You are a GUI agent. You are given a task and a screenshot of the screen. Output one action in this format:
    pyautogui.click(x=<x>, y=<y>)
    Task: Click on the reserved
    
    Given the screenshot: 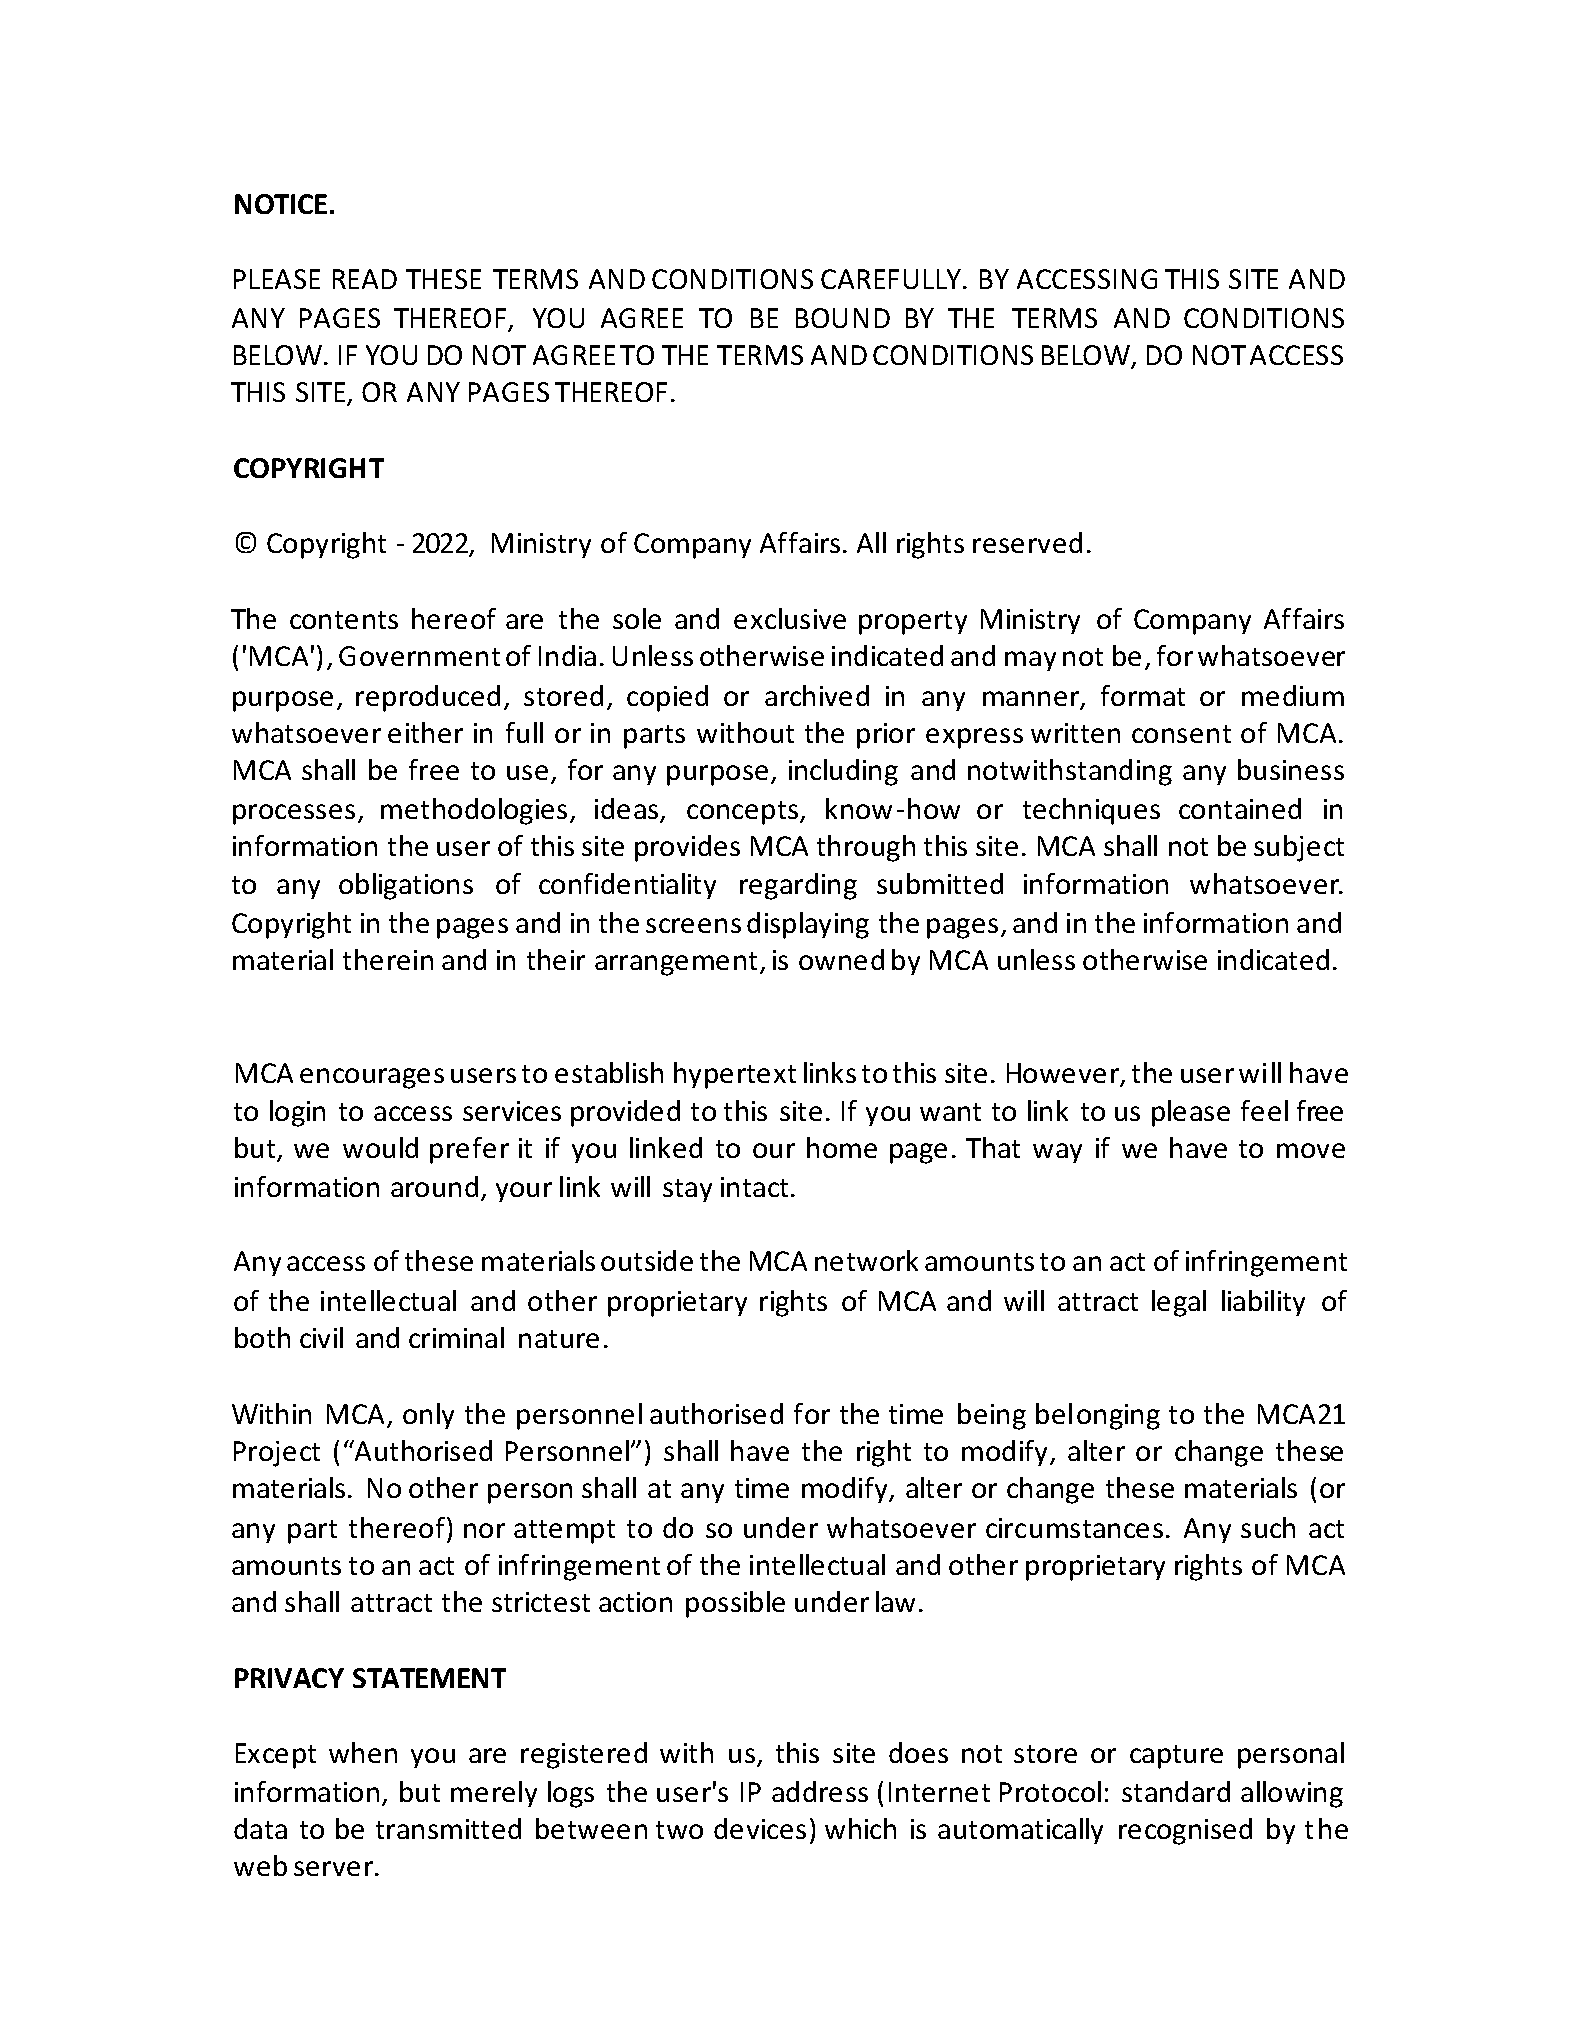 What is the action you would take?
    pyautogui.click(x=1027, y=542)
